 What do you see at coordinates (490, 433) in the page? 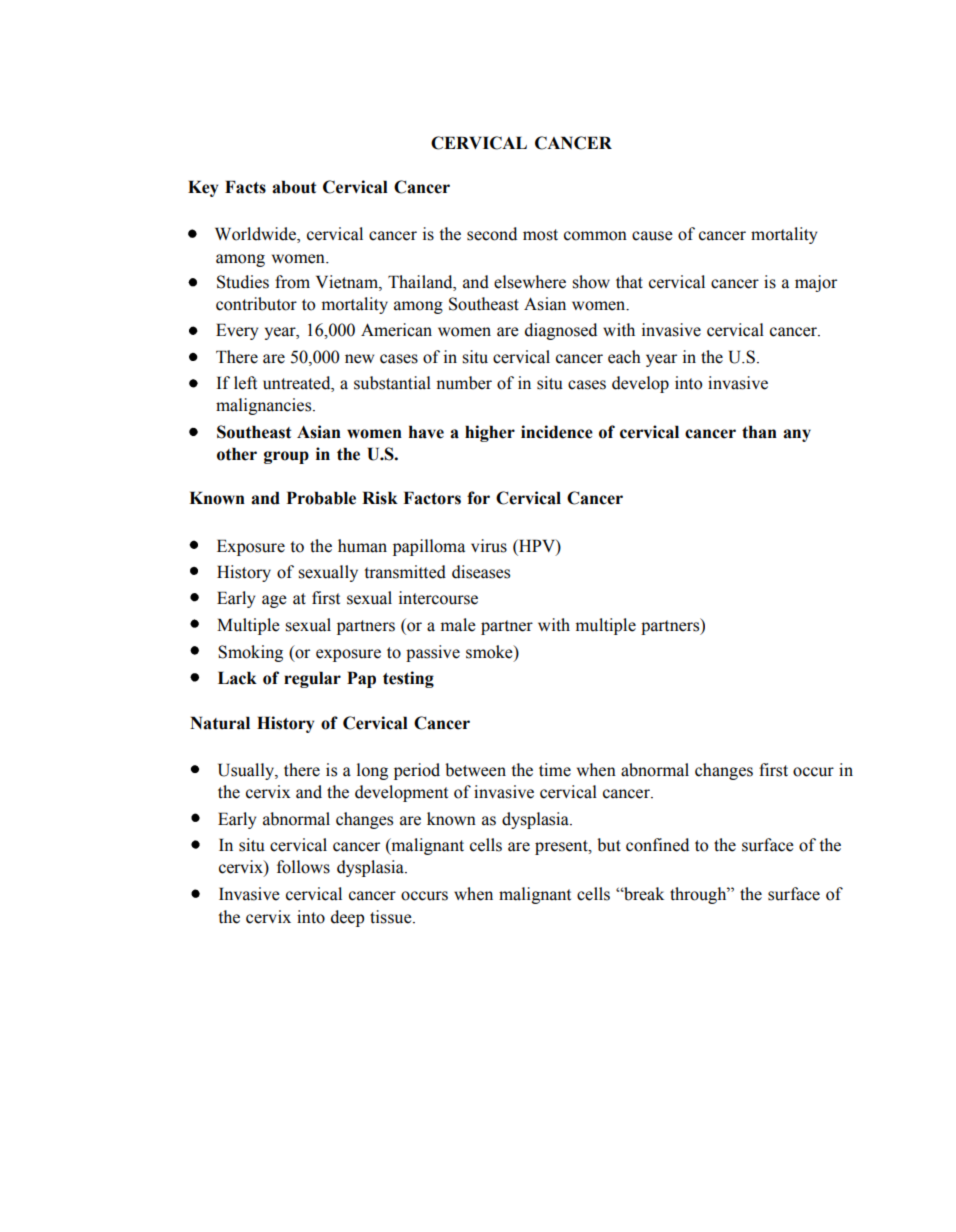
I see `higher` at bounding box center [490, 433].
